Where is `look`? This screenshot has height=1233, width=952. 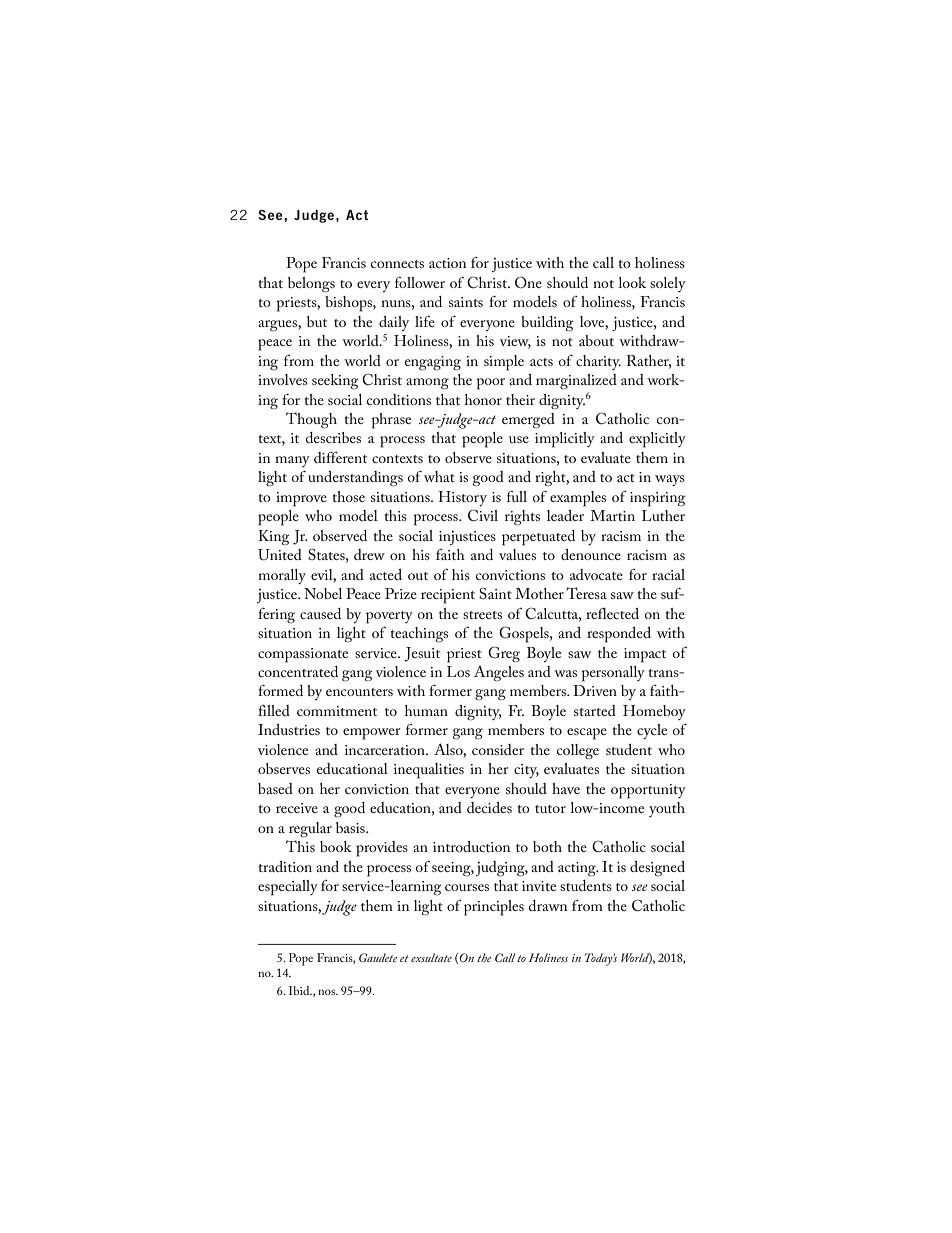 look is located at coordinates (632, 282).
